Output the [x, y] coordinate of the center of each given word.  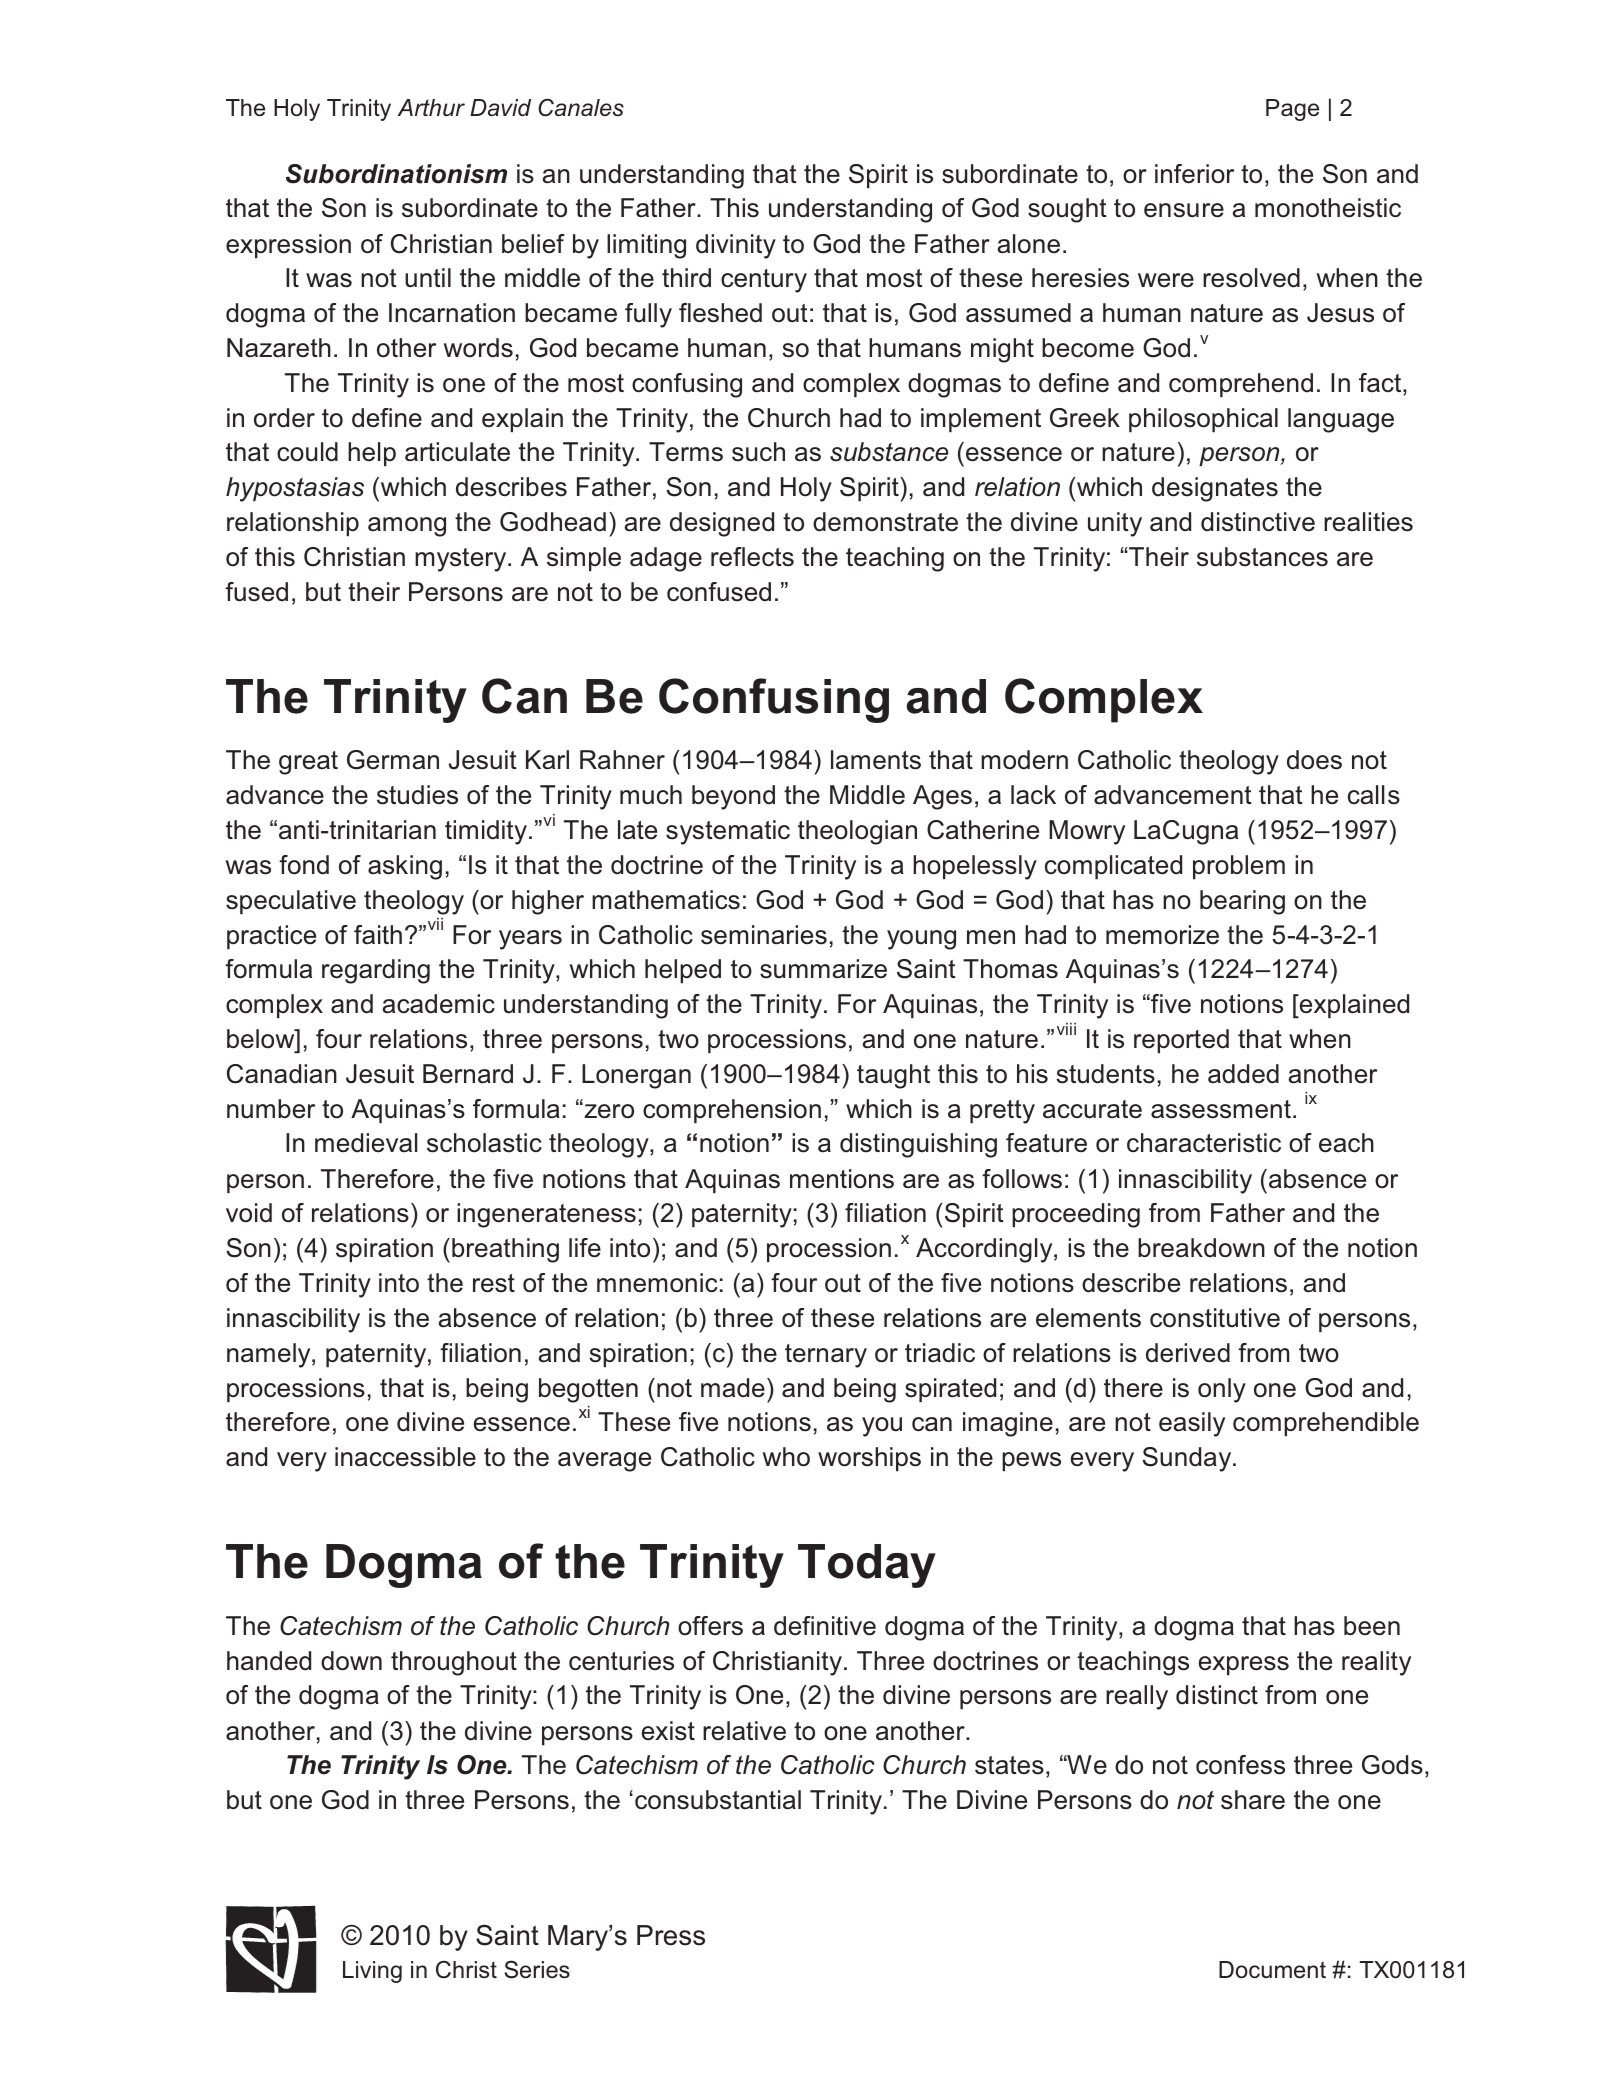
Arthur [431, 108]
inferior [1194, 174]
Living [372, 1972]
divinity [736, 246]
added [1243, 1074]
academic [438, 1004]
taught [893, 1076]
